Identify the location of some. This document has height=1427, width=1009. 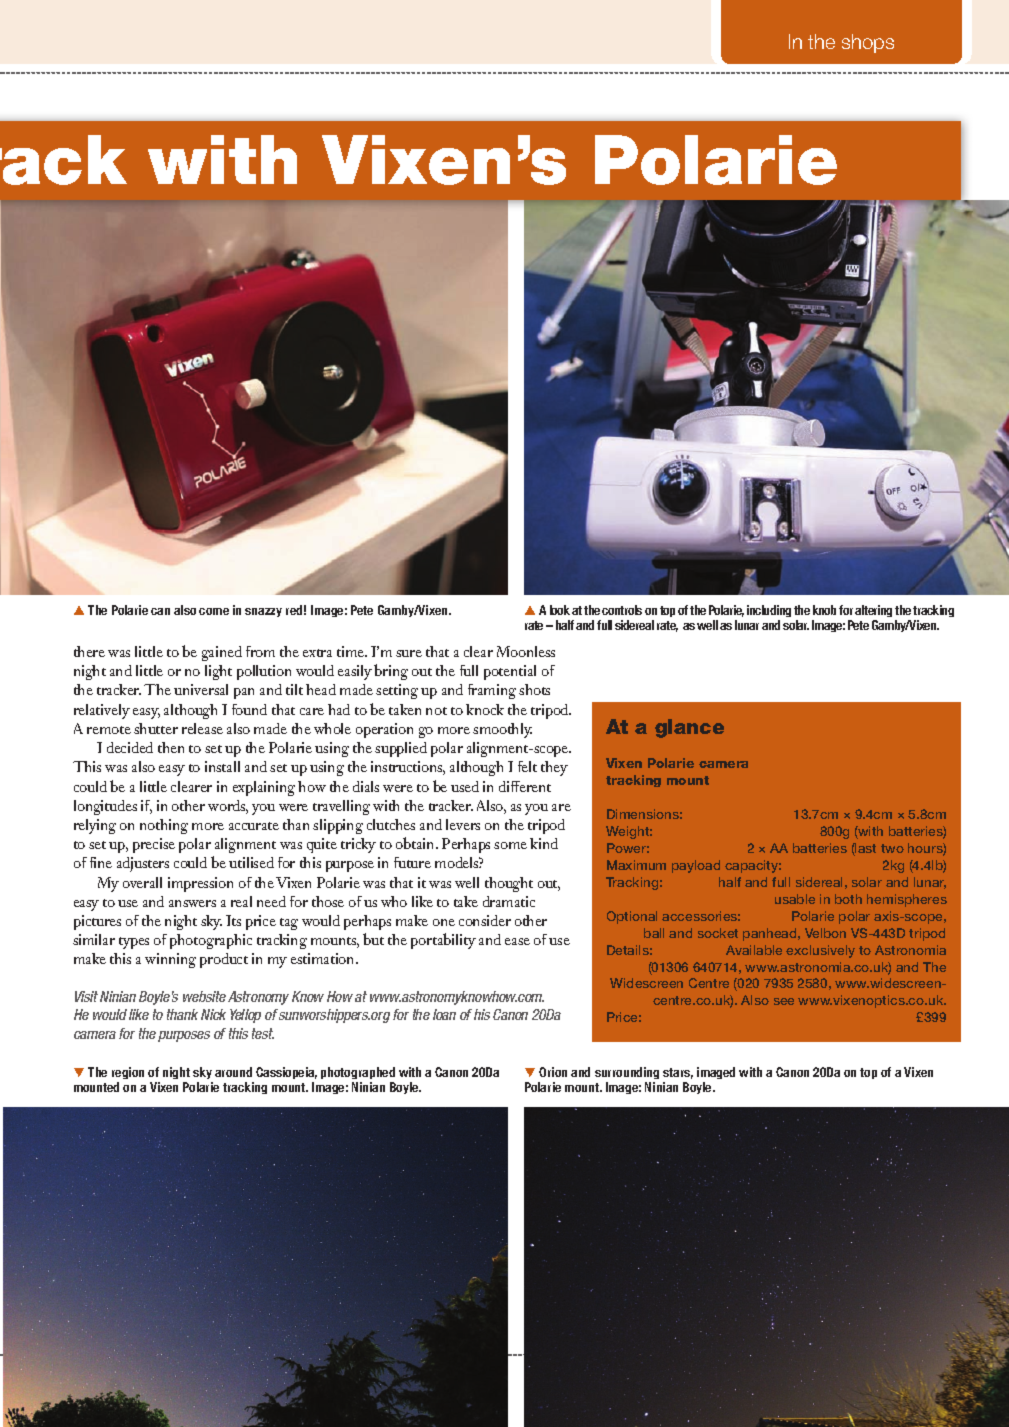
(510, 845).
